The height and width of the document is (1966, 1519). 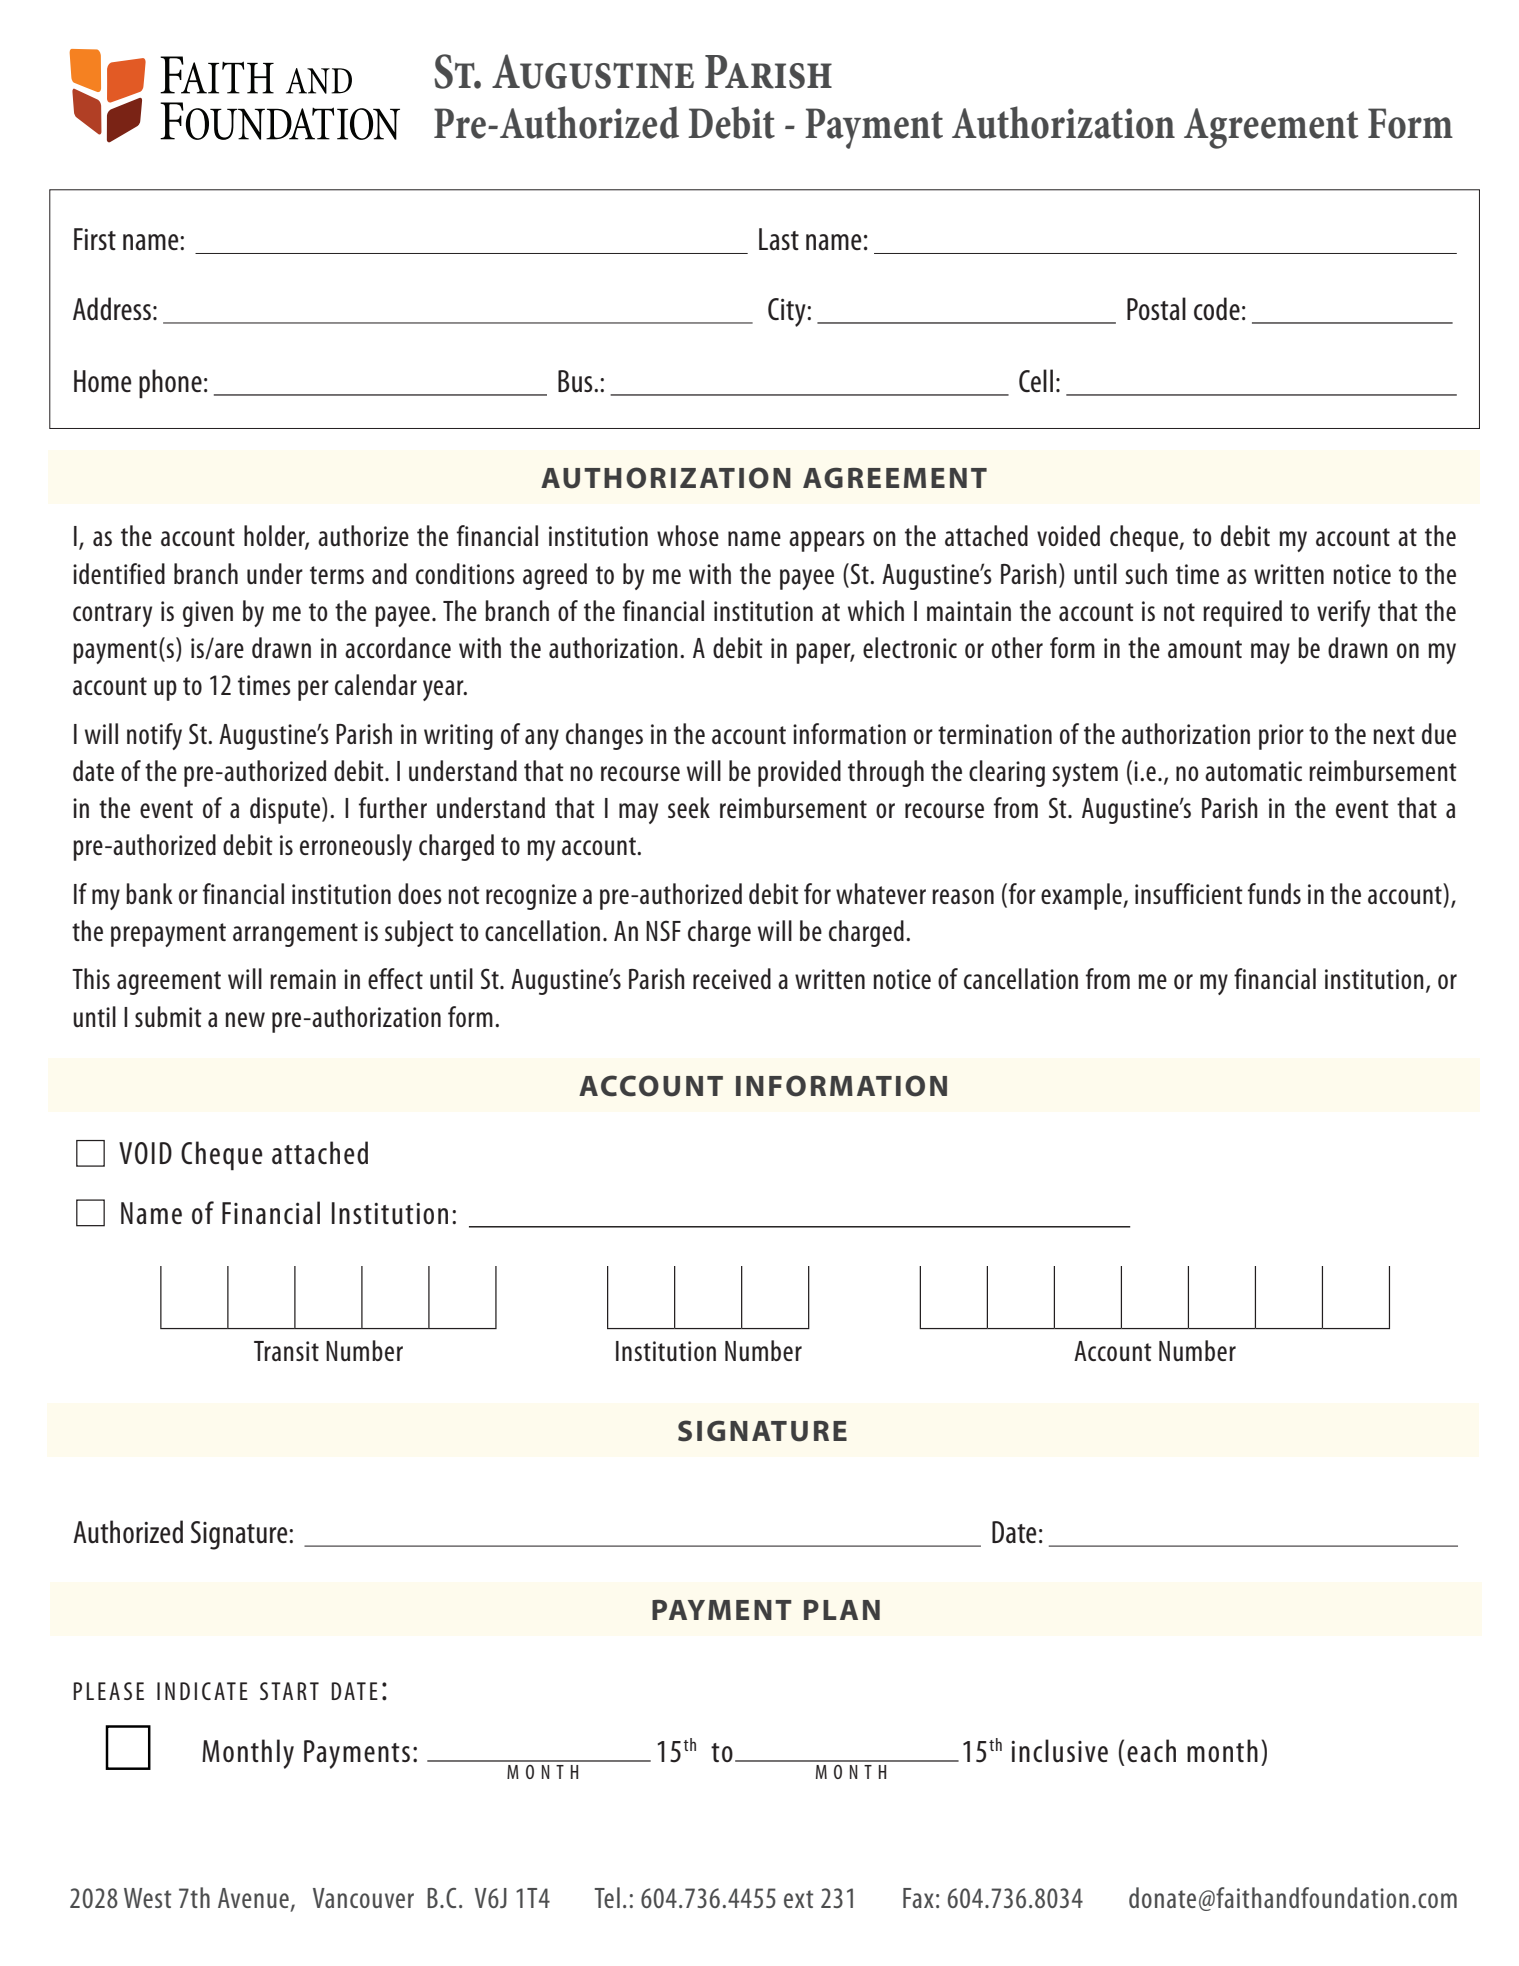 I want to click on Fax, so click(x=918, y=1898).
